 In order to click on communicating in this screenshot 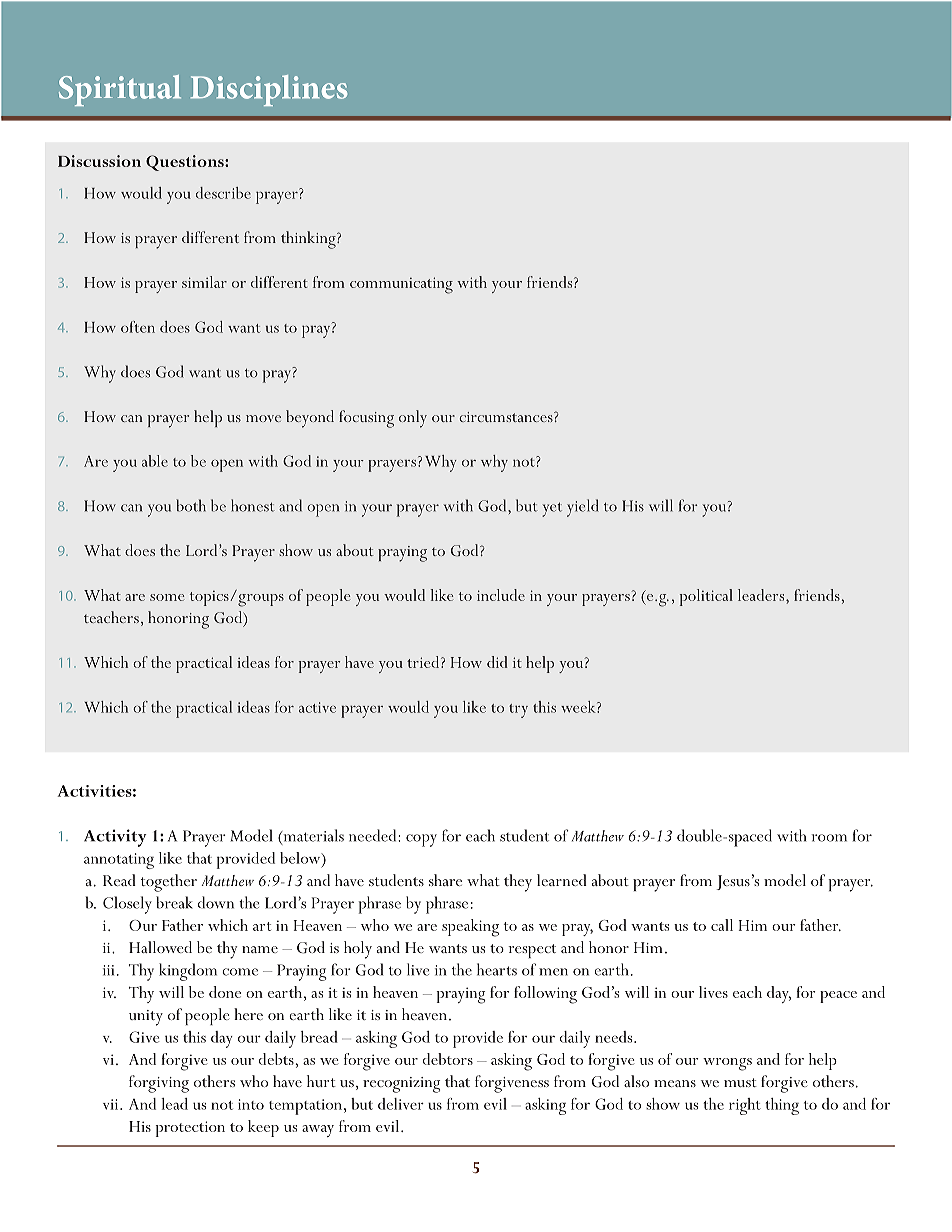, I will do `click(401, 285)`.
